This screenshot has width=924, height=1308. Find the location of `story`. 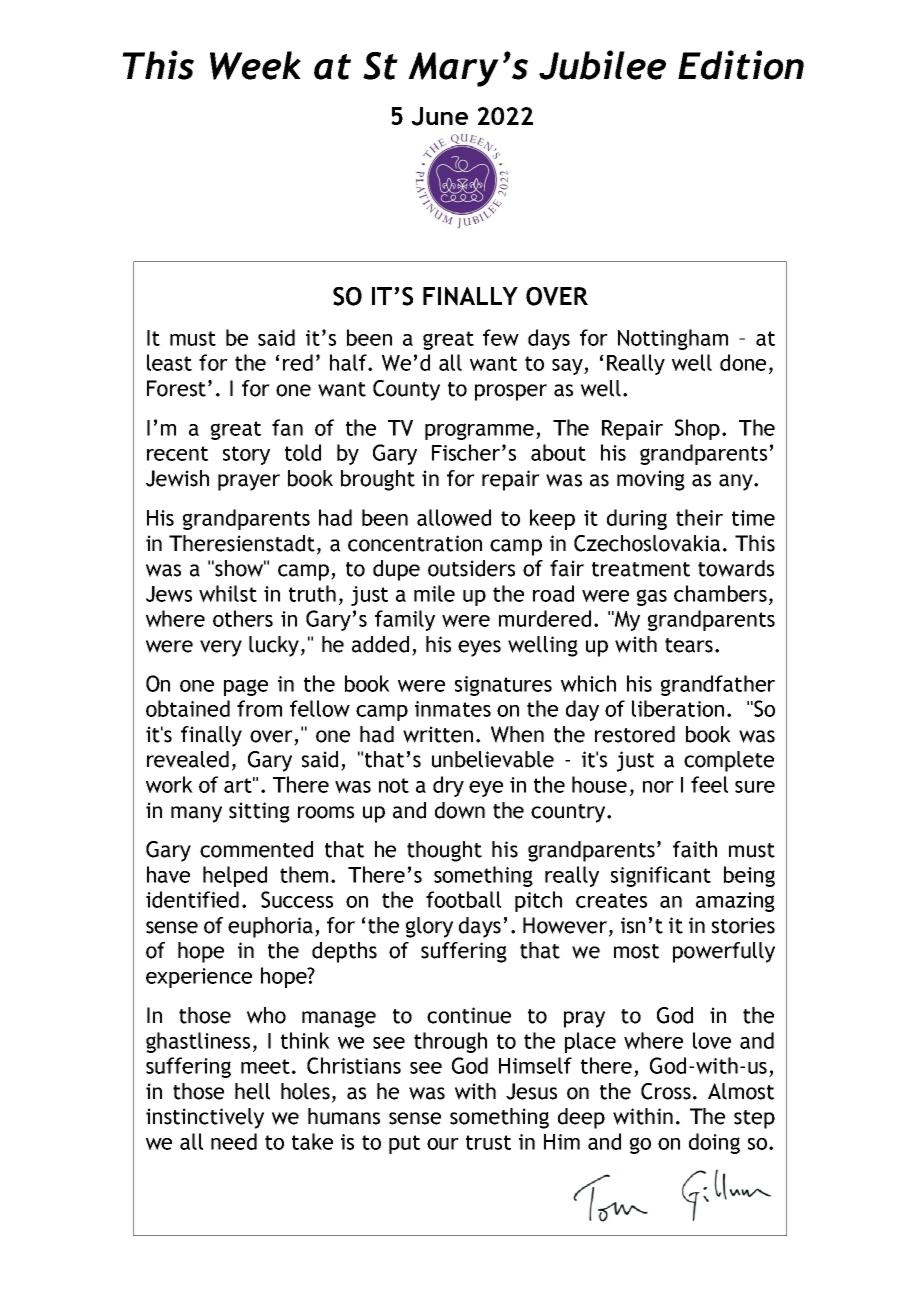

story is located at coordinates (246, 455).
